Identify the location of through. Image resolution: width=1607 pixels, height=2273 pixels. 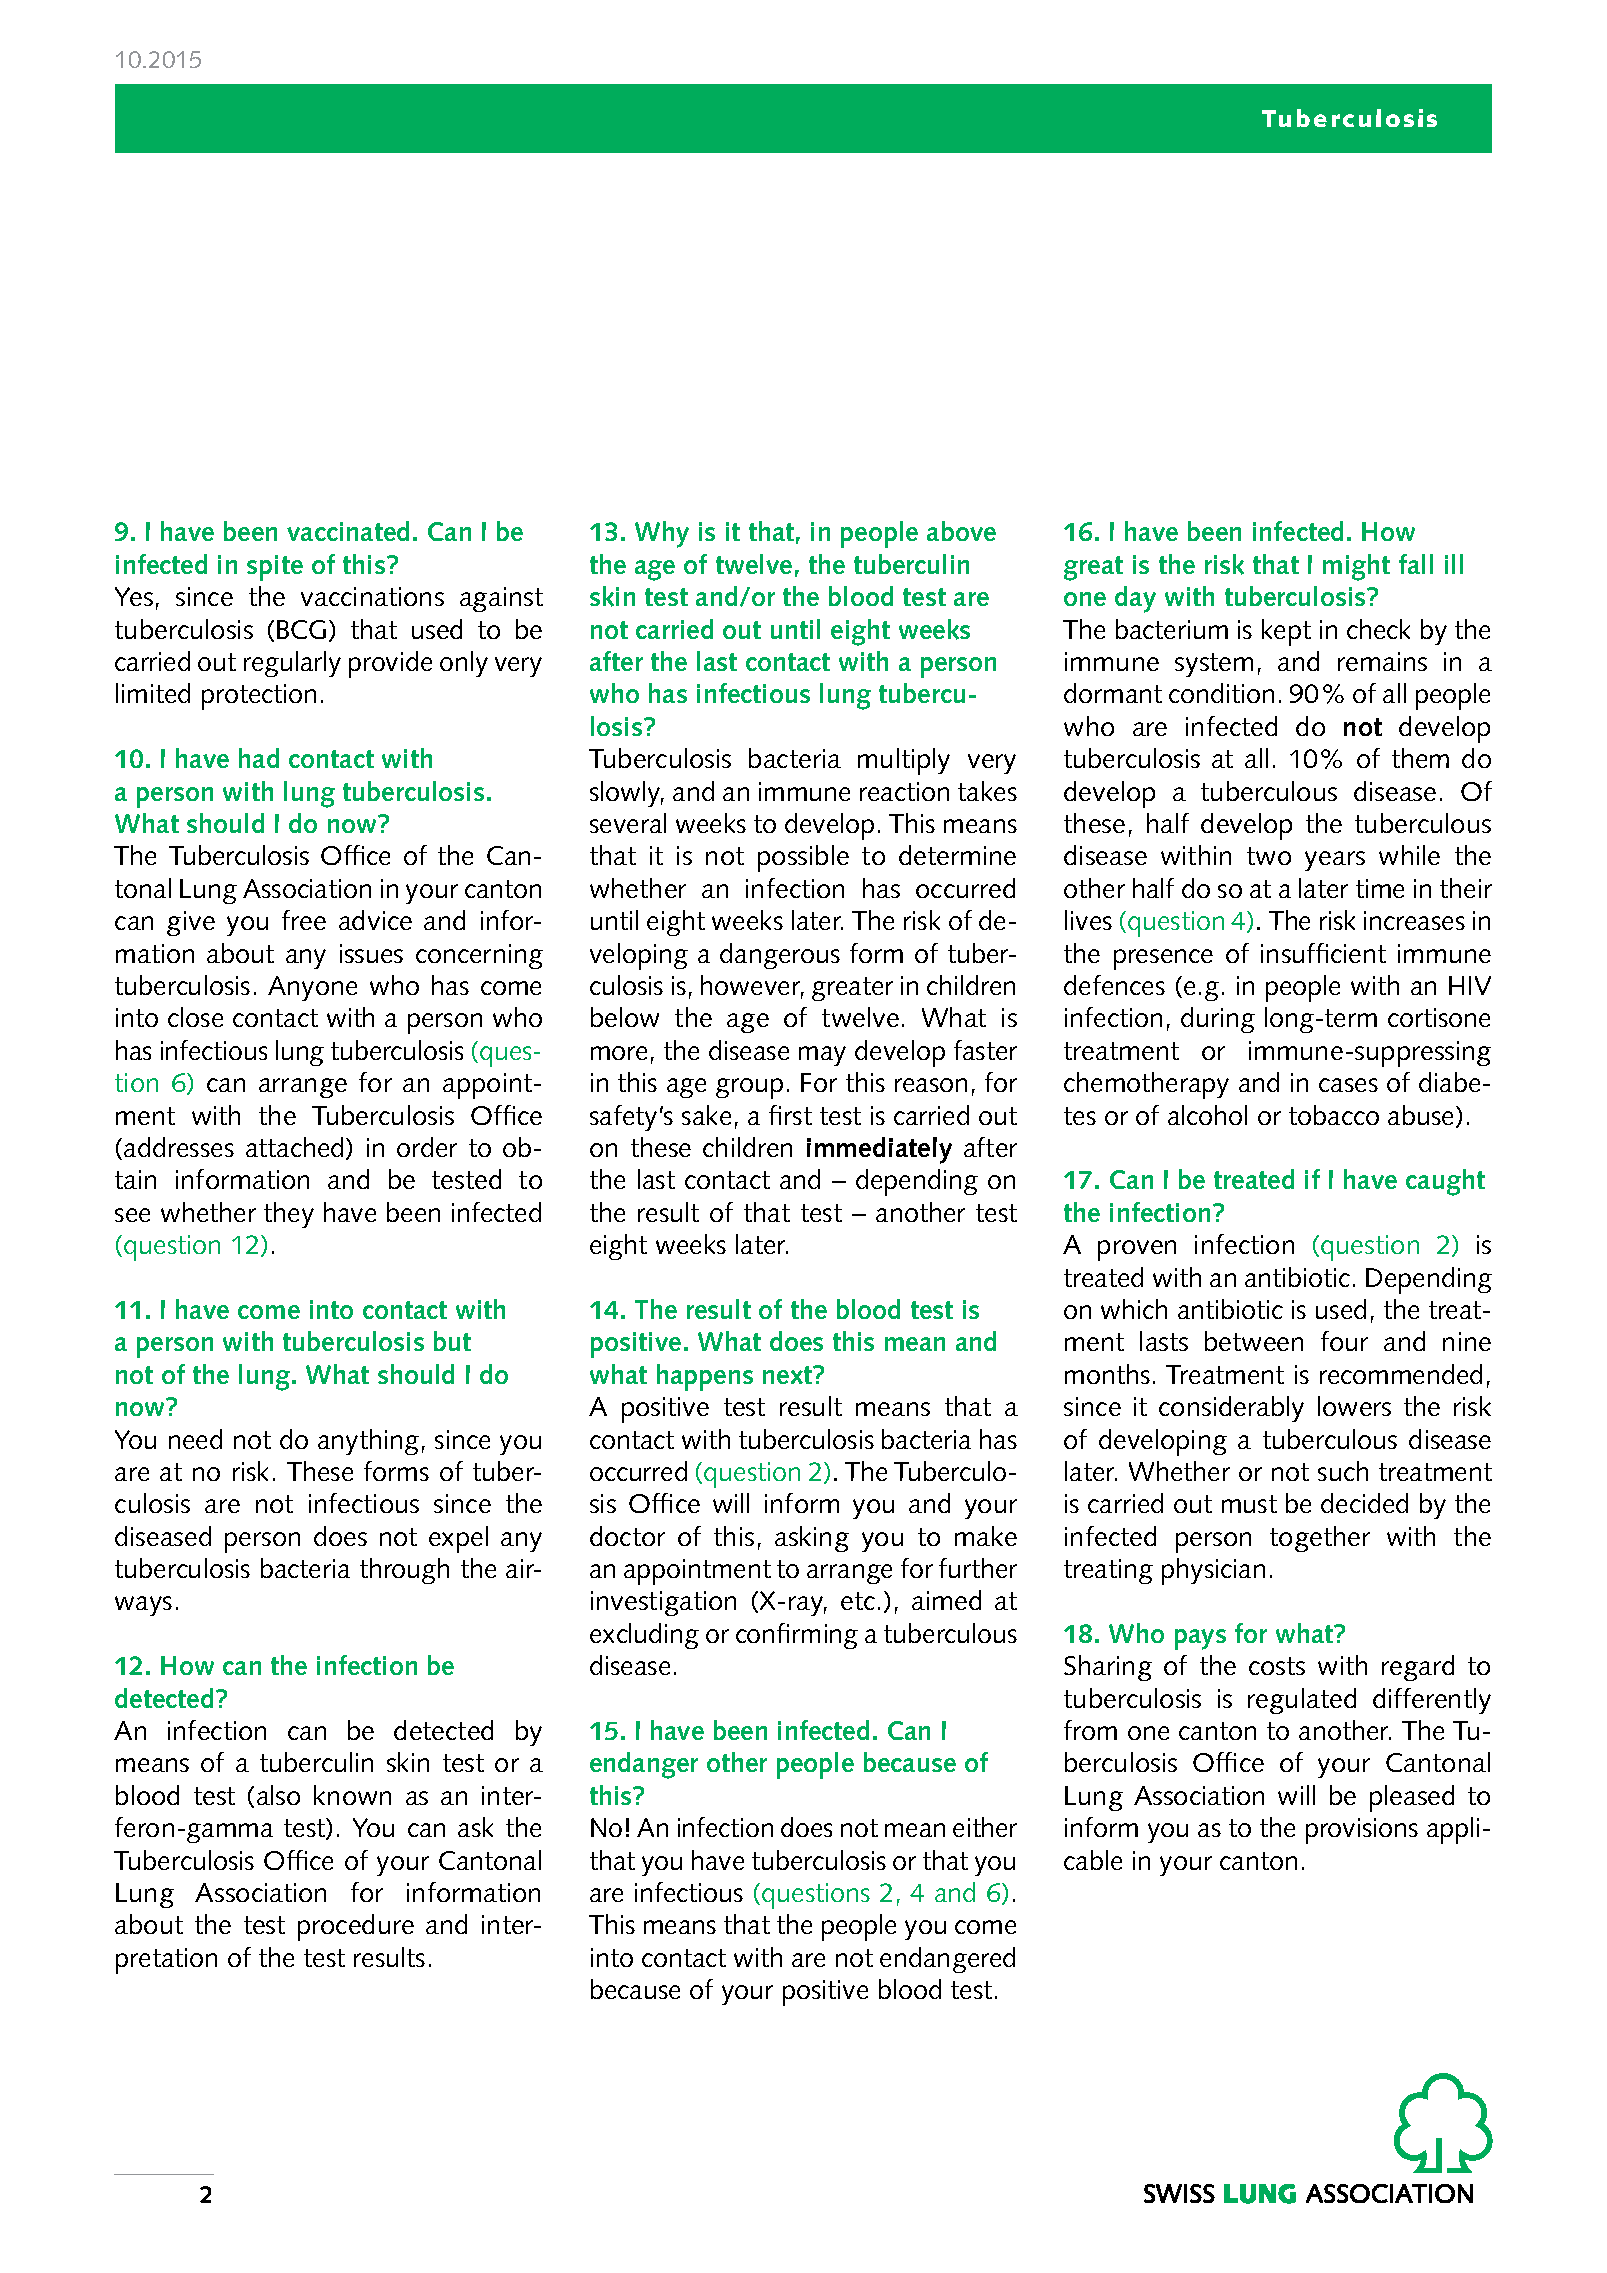
(404, 1571).
